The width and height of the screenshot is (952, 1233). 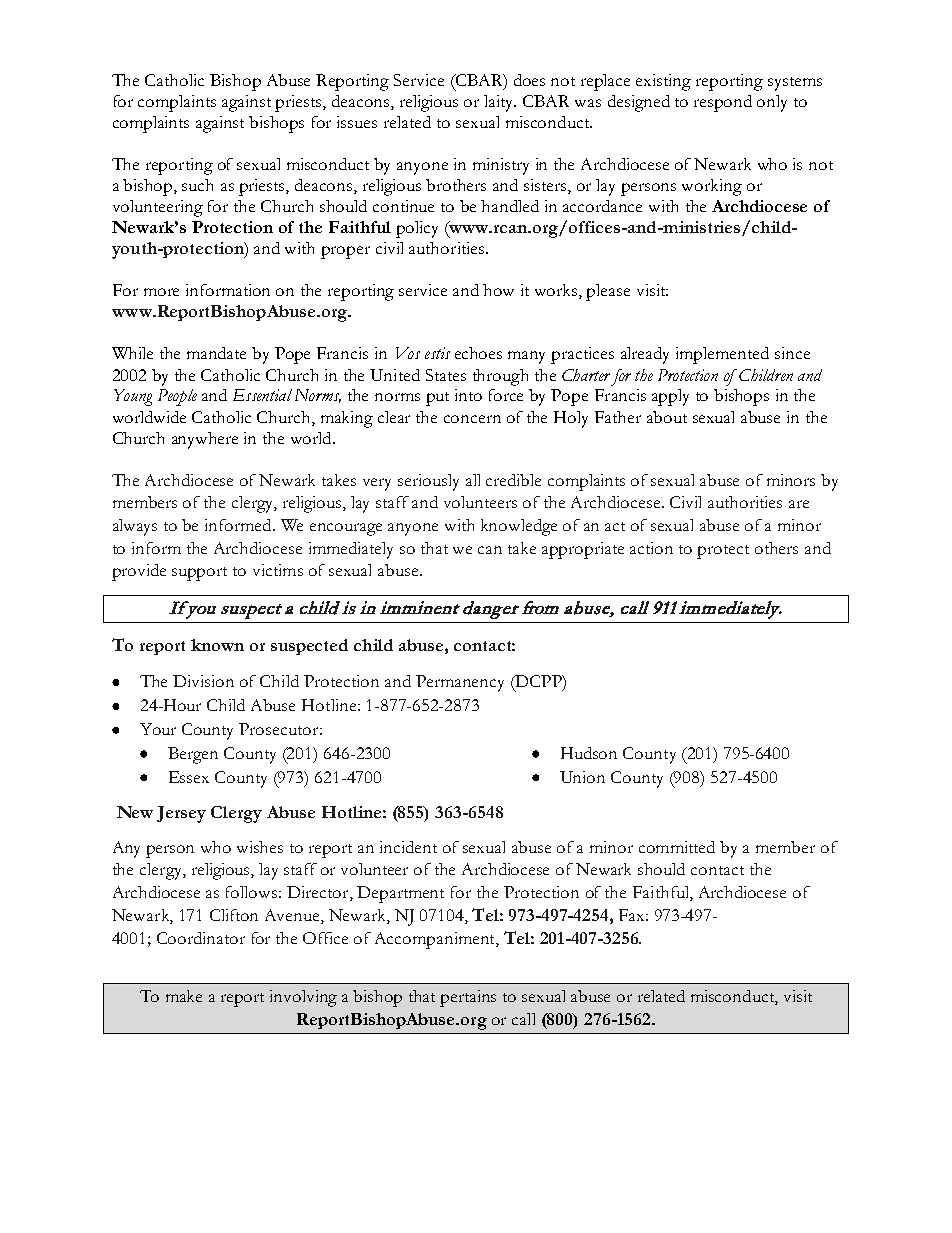 What do you see at coordinates (519, 527) in the screenshot?
I see `knowledge` at bounding box center [519, 527].
